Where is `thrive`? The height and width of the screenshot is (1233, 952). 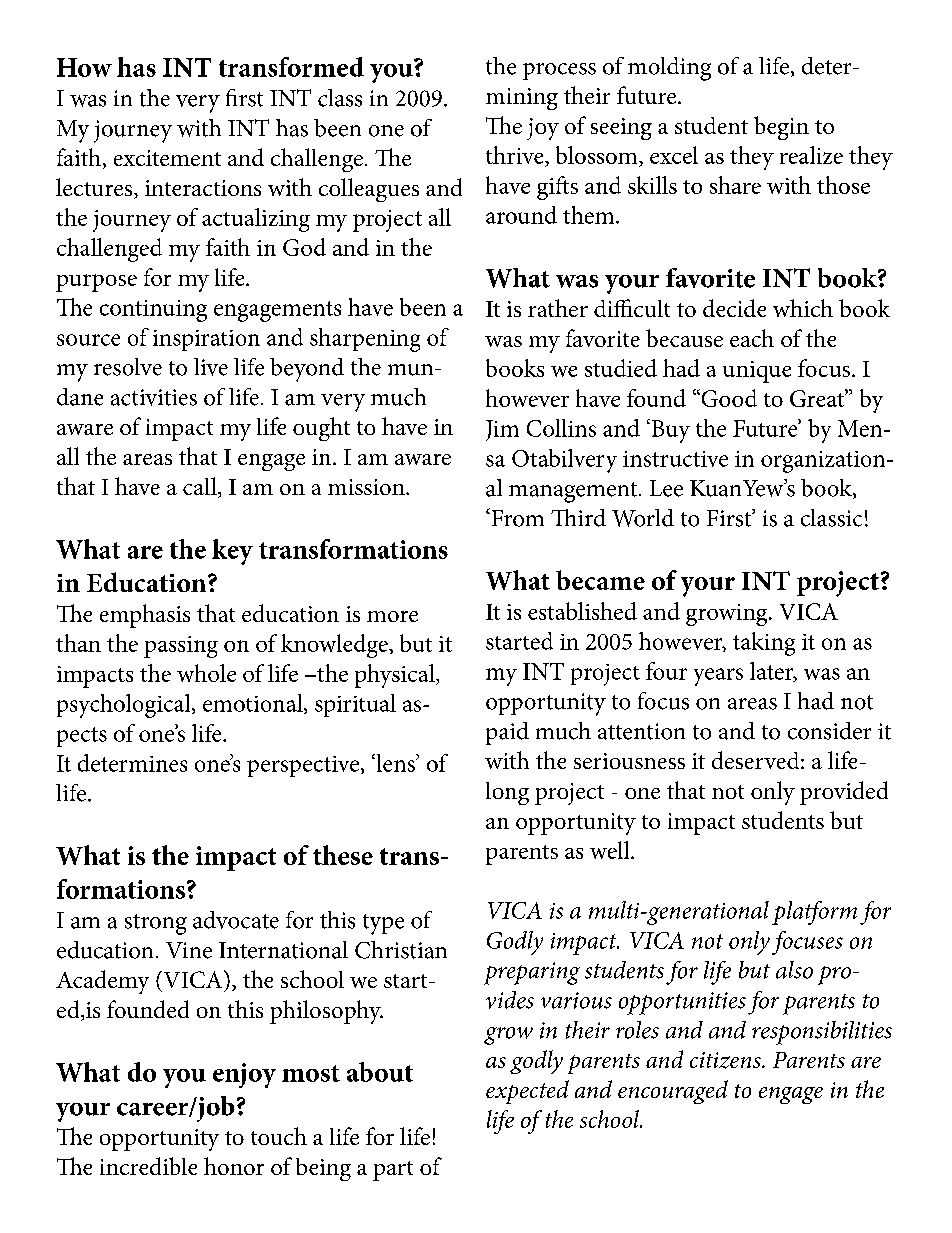
thrive is located at coordinates (516, 156).
